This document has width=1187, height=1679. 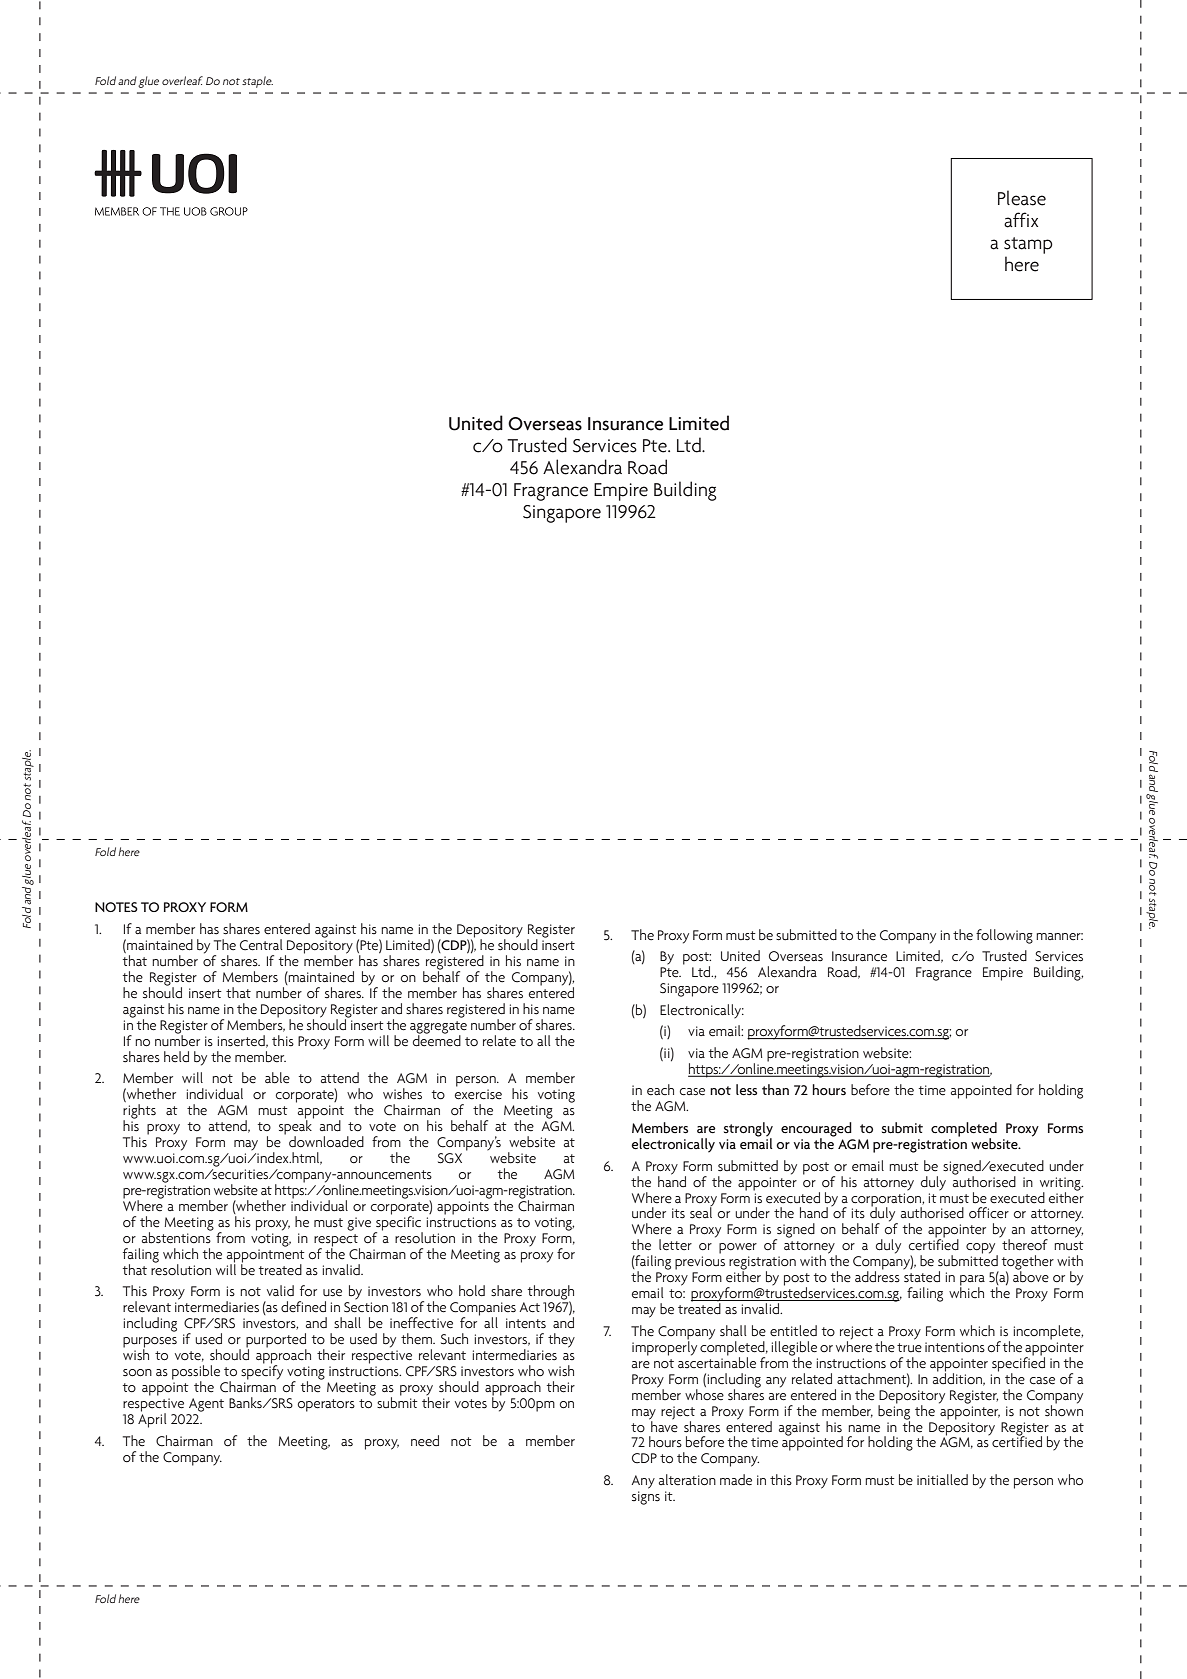 I want to click on affix, so click(x=1021, y=220).
